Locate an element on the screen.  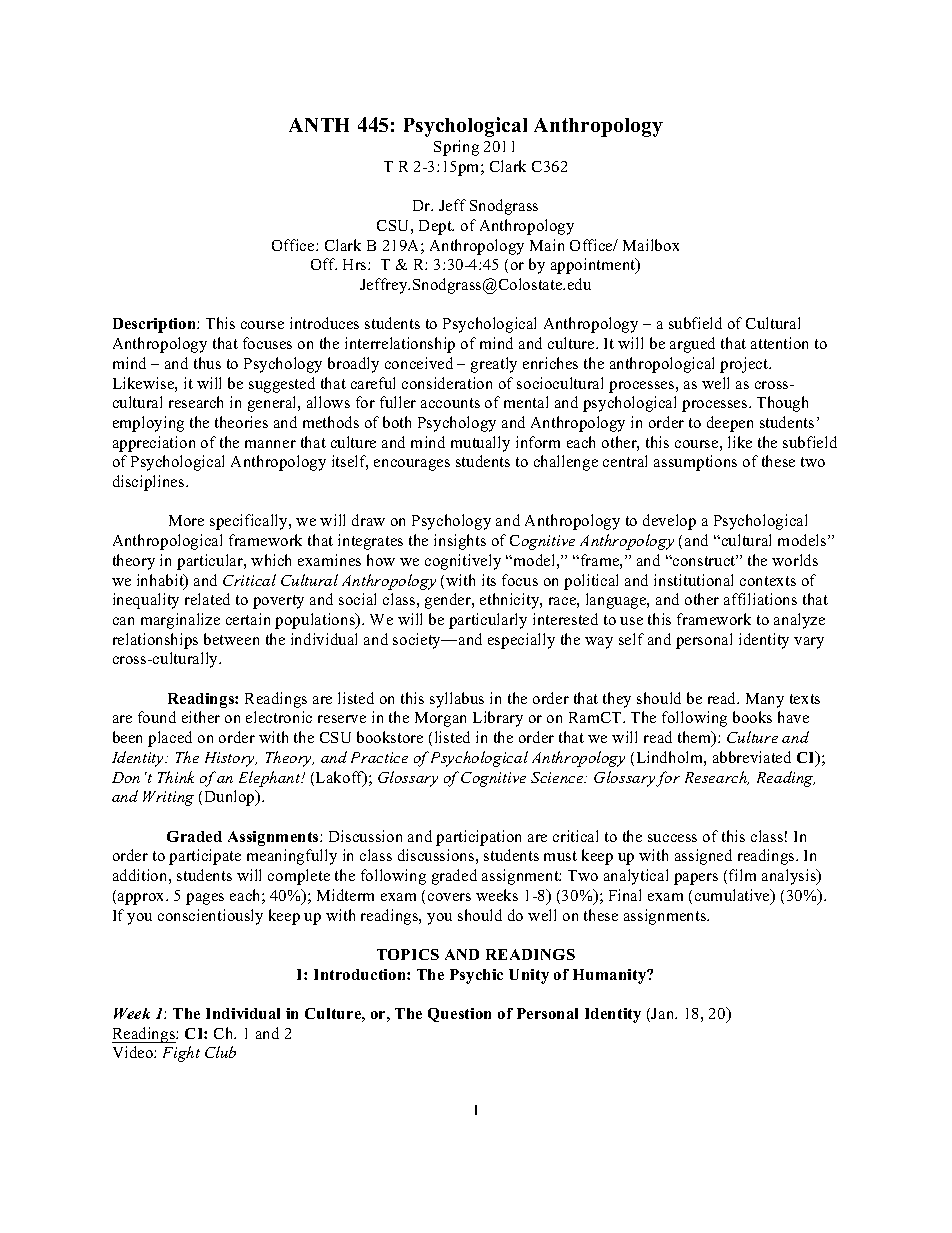
Spring is located at coordinates (456, 148).
